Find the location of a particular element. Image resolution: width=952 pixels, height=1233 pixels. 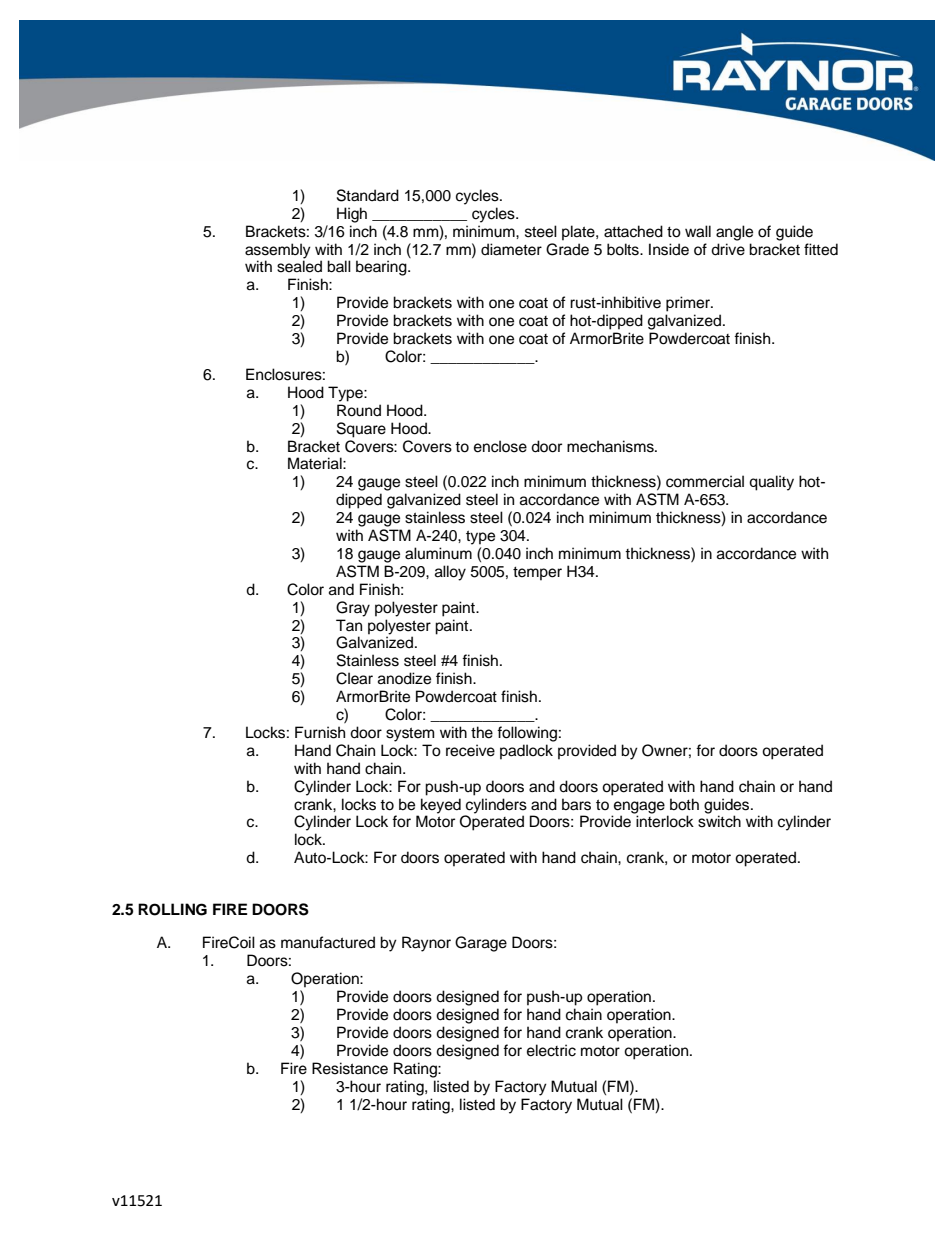

enclose is located at coordinates (500, 446).
